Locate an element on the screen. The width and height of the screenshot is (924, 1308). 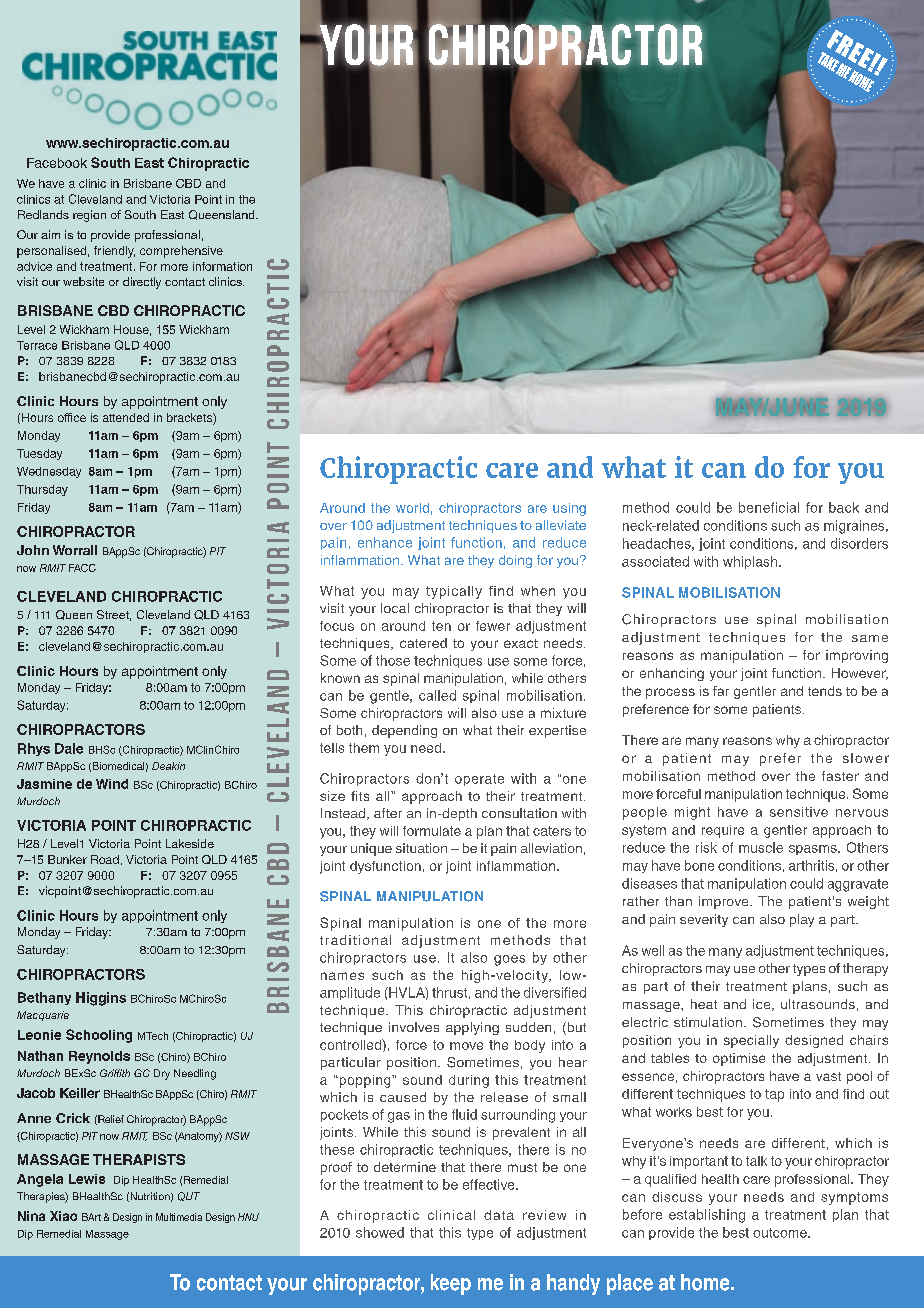
attended is located at coordinates (126, 417).
